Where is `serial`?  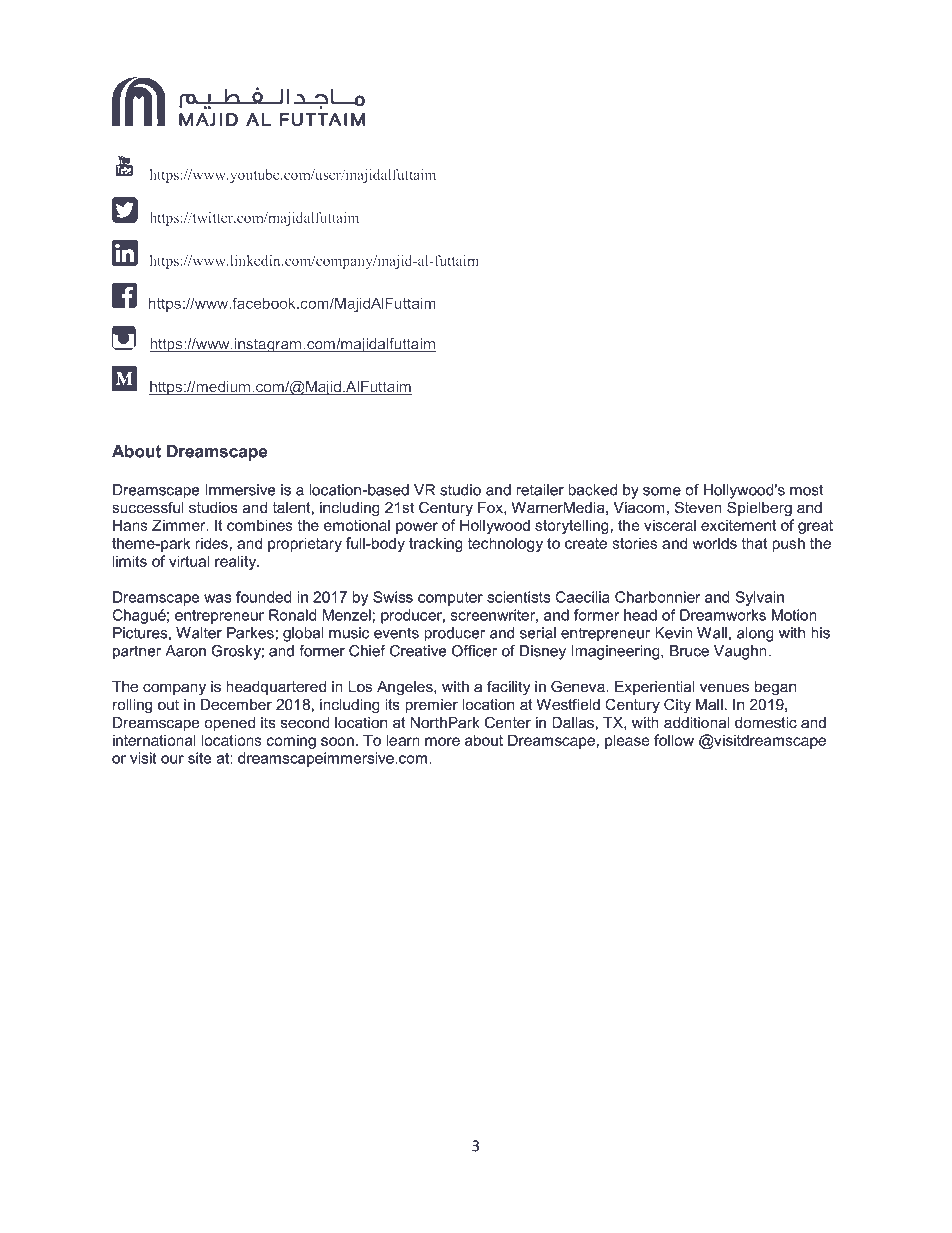 serial is located at coordinates (538, 633).
